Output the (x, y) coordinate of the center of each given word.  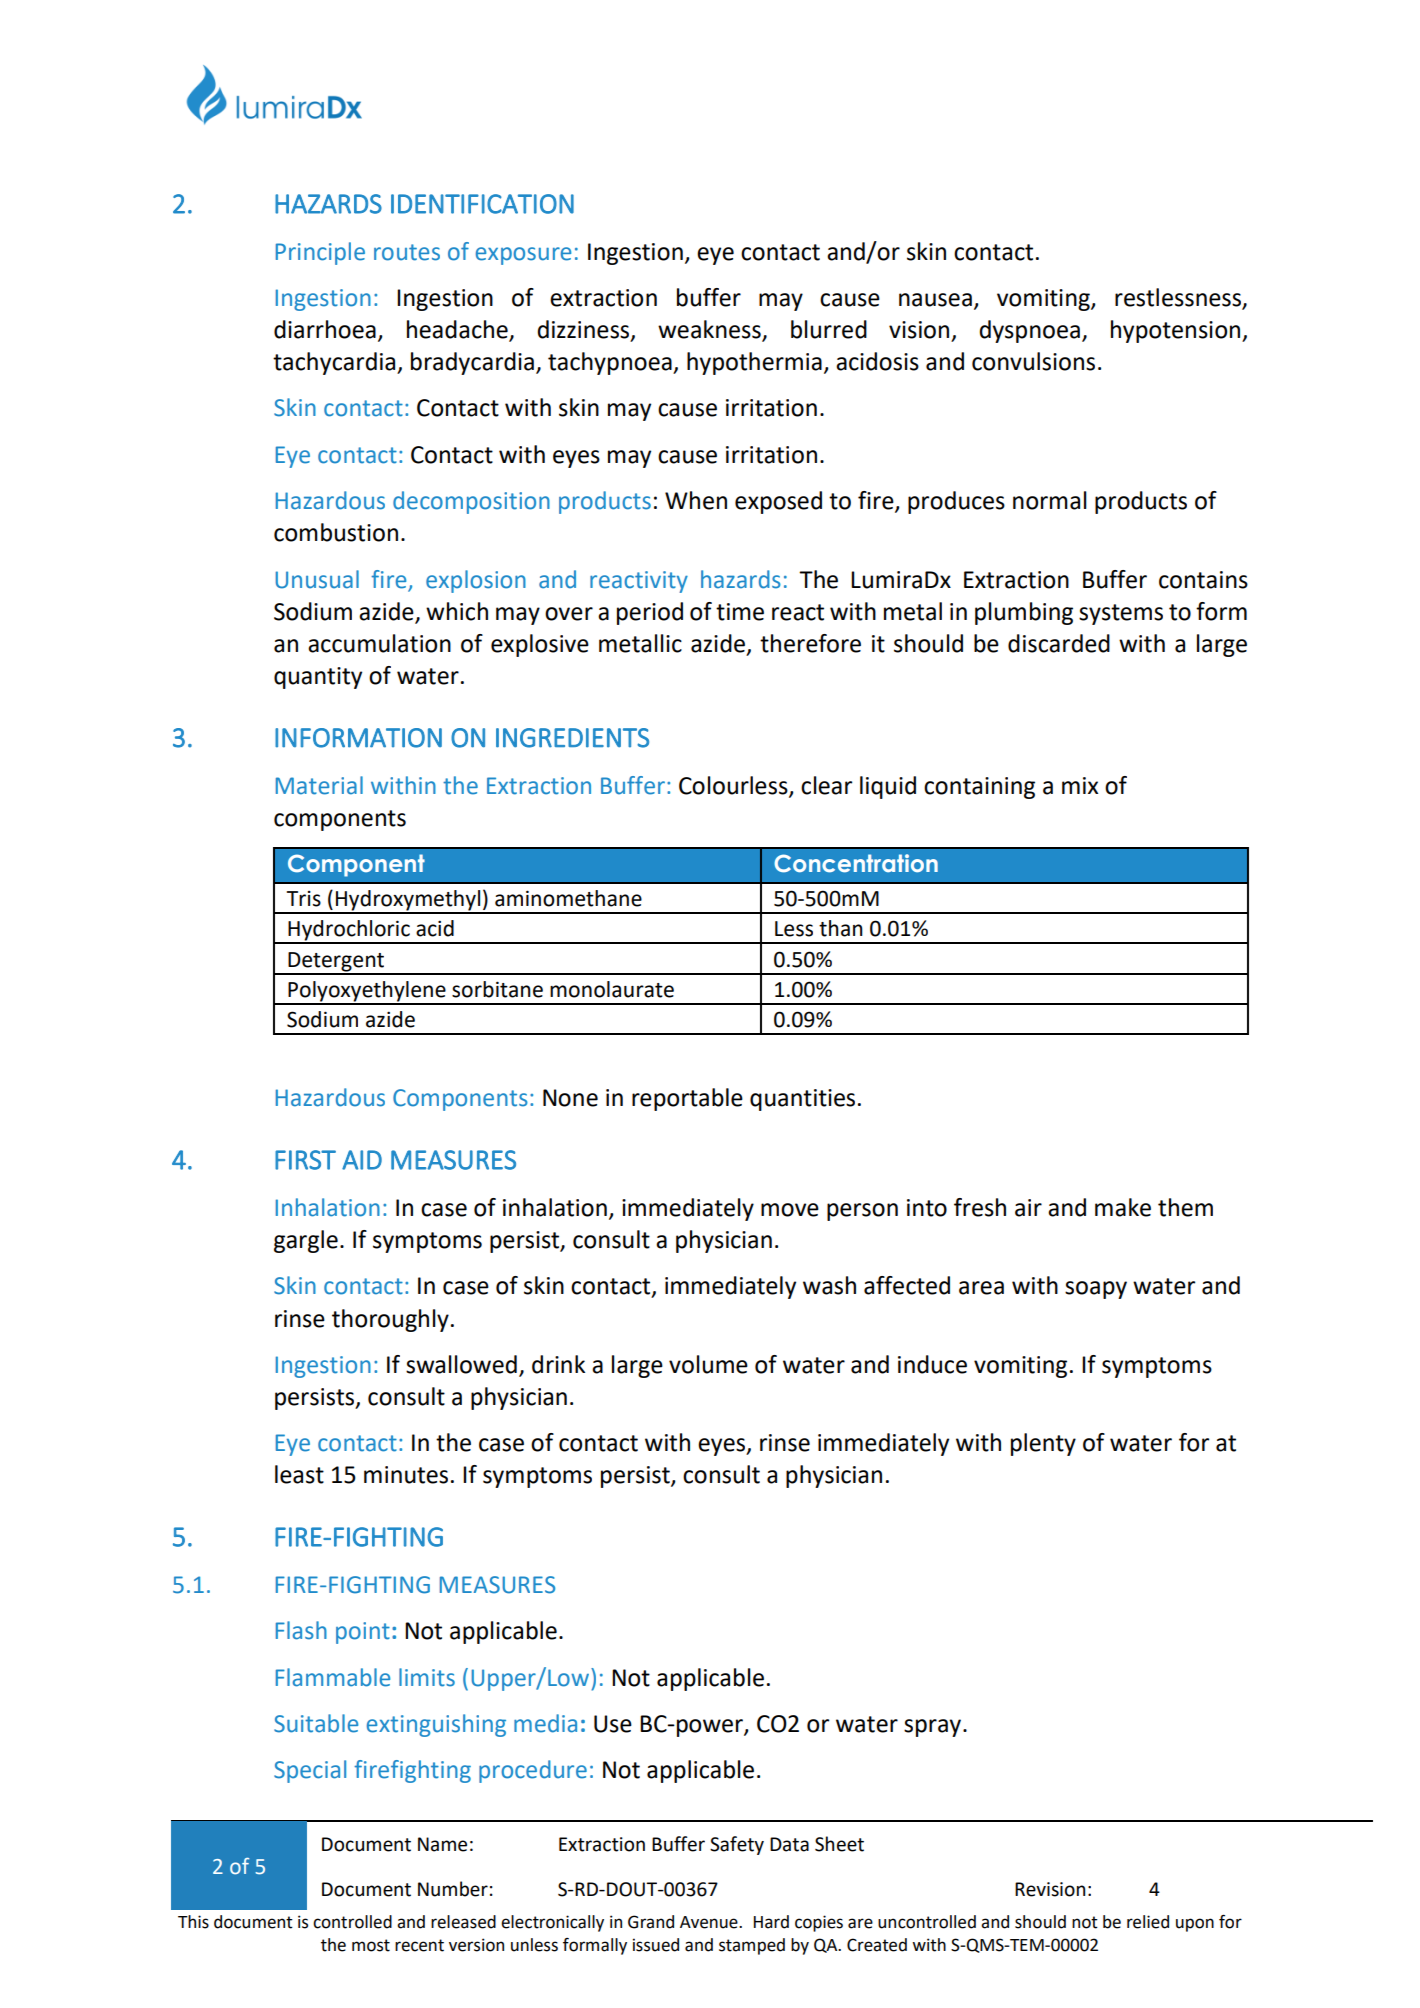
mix (1080, 785)
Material (319, 785)
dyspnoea (1030, 331)
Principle (320, 253)
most (371, 1945)
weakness (710, 330)
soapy (1096, 1290)
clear (826, 785)
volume (708, 1364)
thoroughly (390, 1320)
